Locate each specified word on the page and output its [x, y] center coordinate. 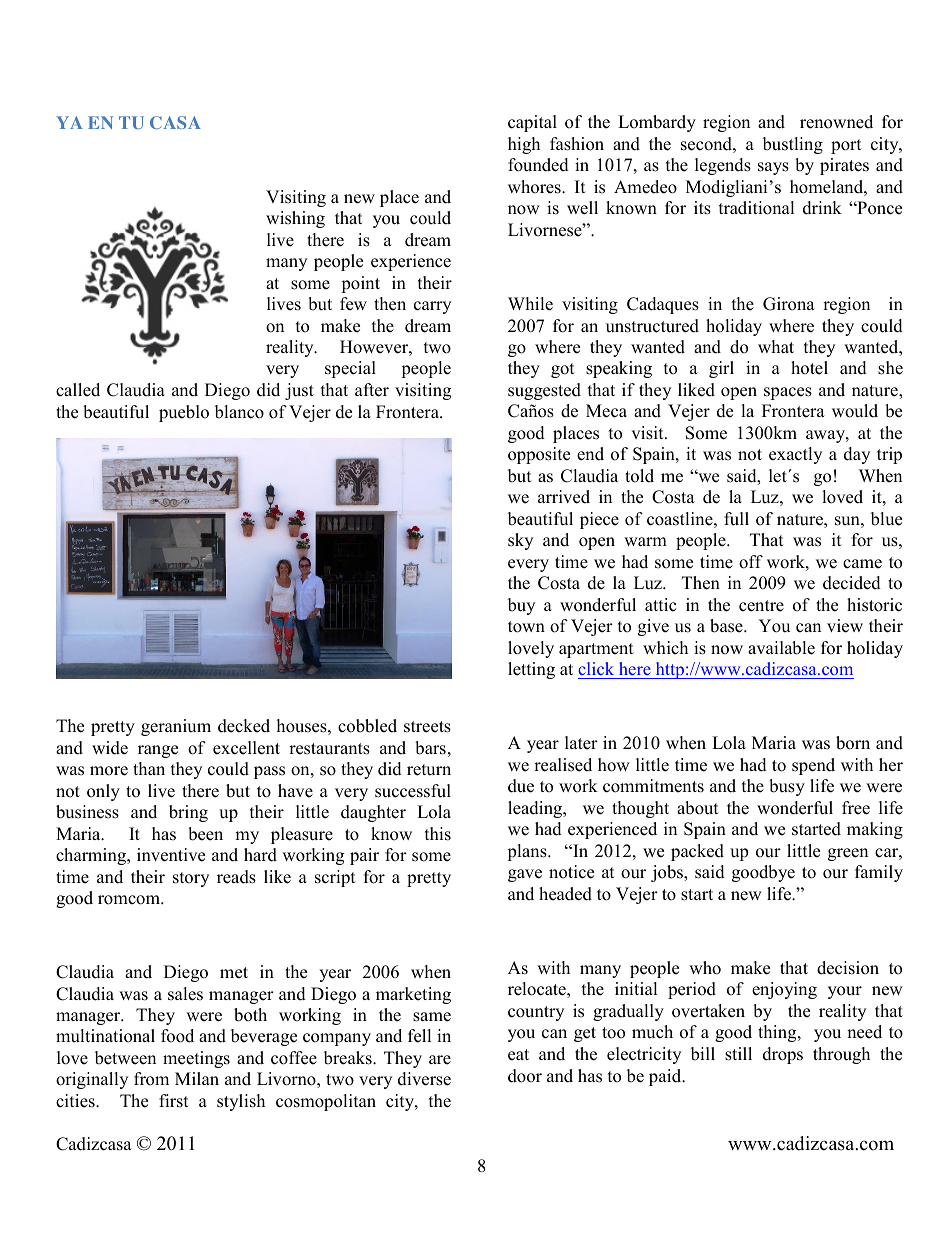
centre [761, 606]
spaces [788, 393]
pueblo [184, 413]
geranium [176, 727]
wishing [295, 219]
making [875, 830]
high [524, 145]
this [438, 834]
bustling [793, 145]
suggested [544, 391]
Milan [197, 1078]
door [525, 1076]
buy [521, 606]
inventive [171, 855]
